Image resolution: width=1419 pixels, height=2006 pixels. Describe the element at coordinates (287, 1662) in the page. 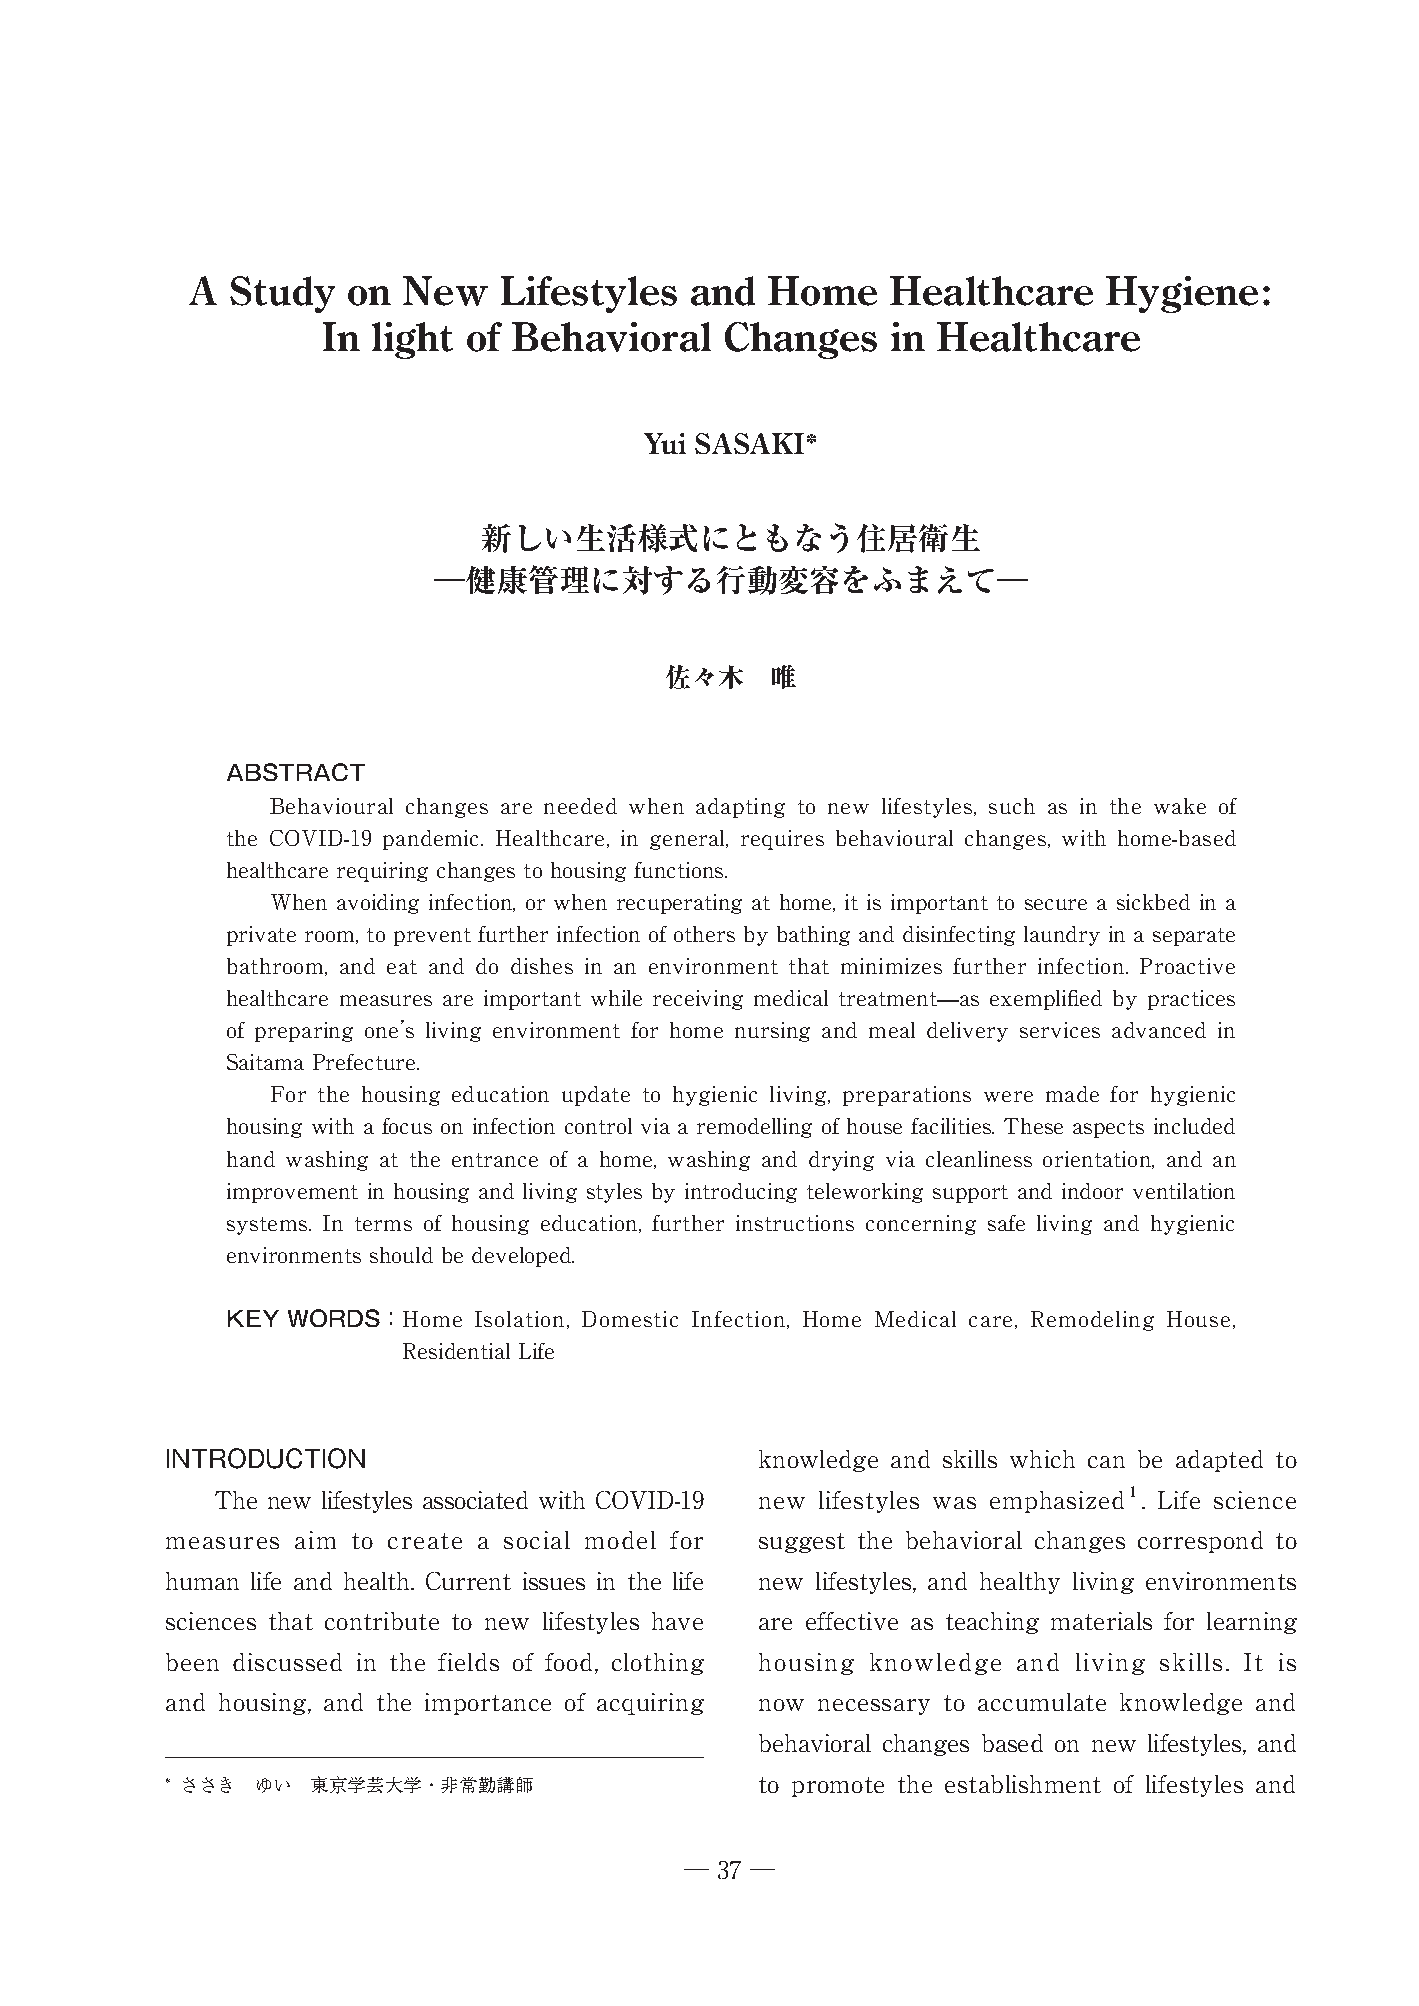

I see `discussed` at that location.
